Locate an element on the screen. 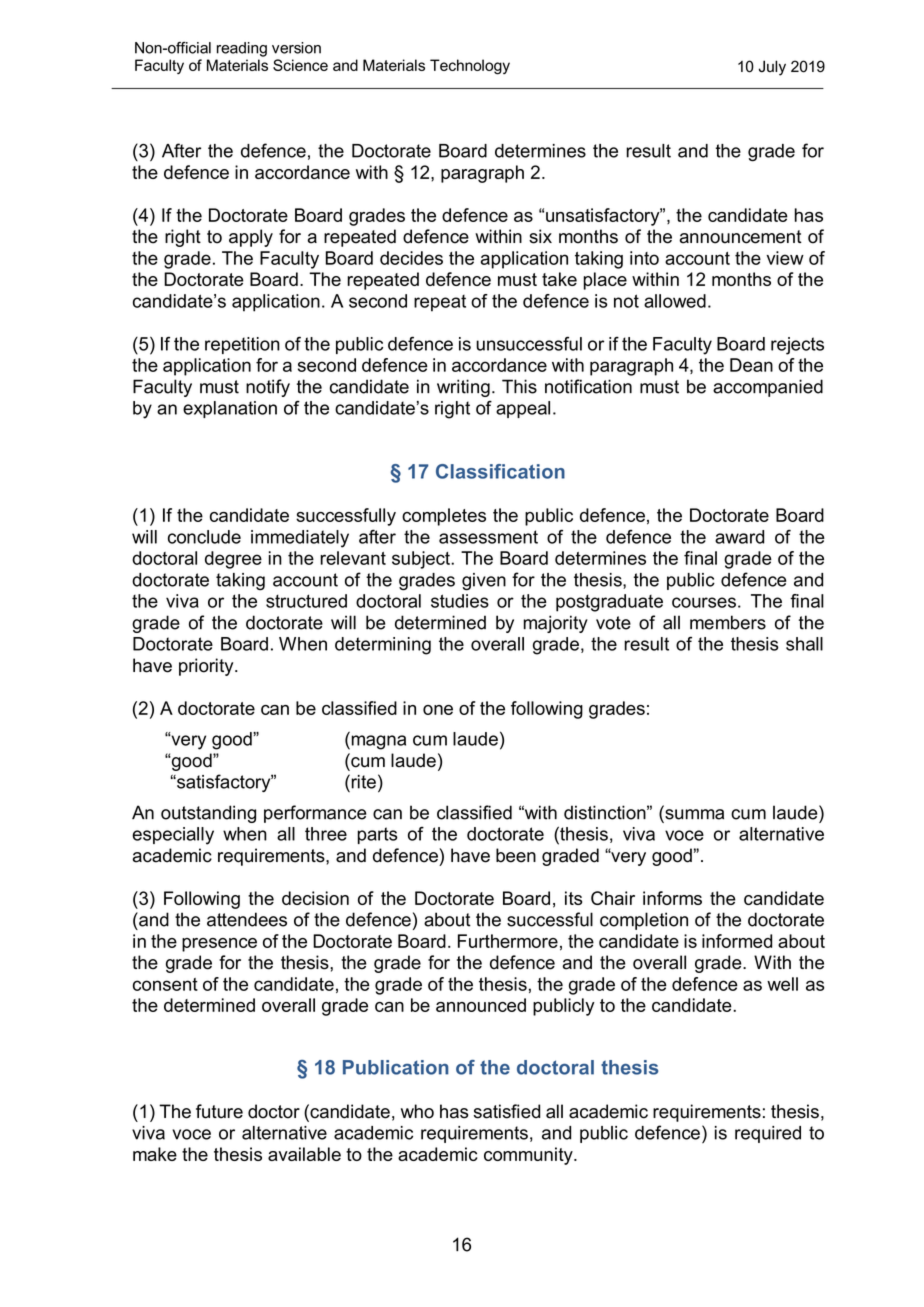  degree is located at coordinates (233, 560).
